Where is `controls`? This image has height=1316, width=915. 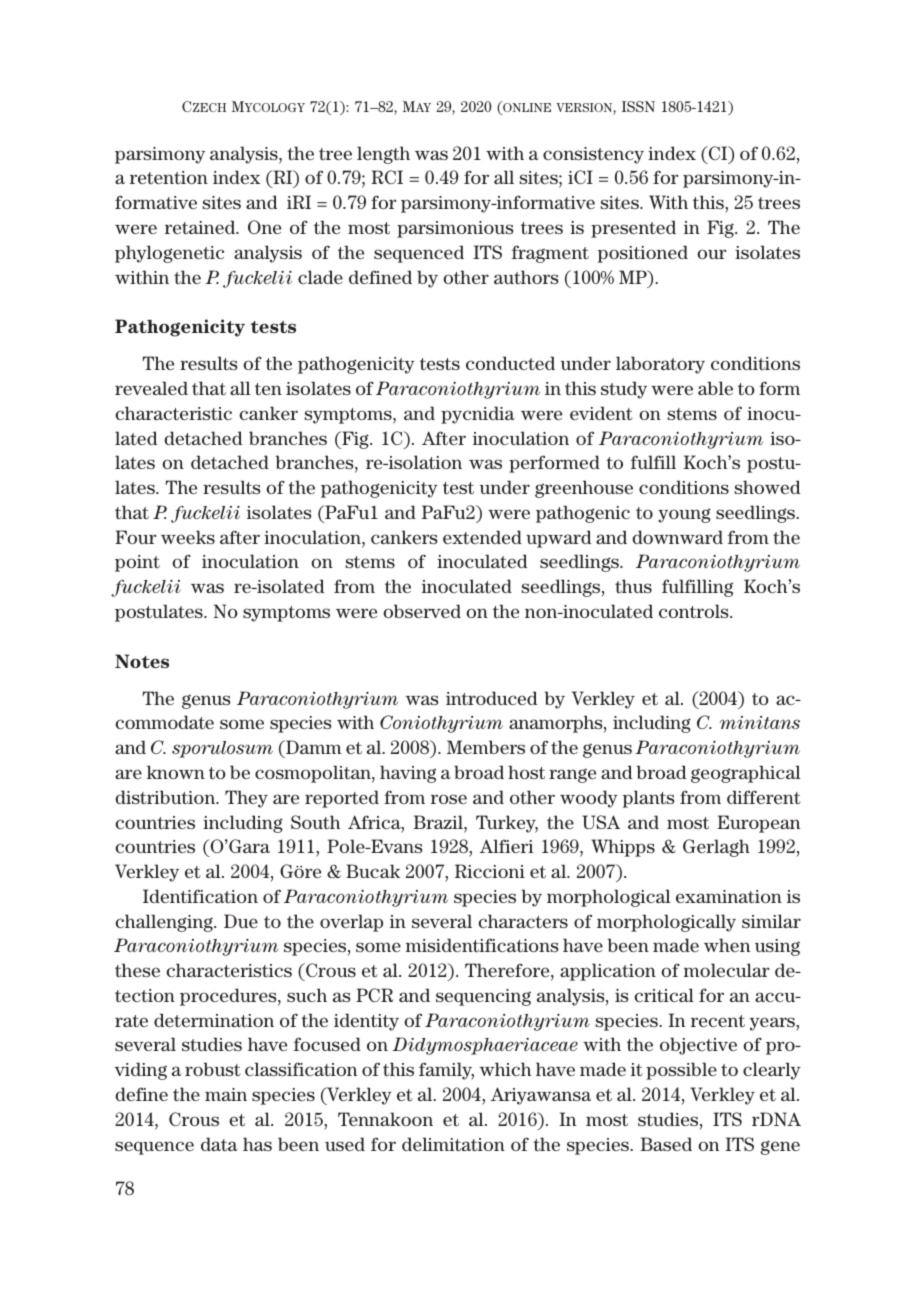
controls is located at coordinates (695, 611).
